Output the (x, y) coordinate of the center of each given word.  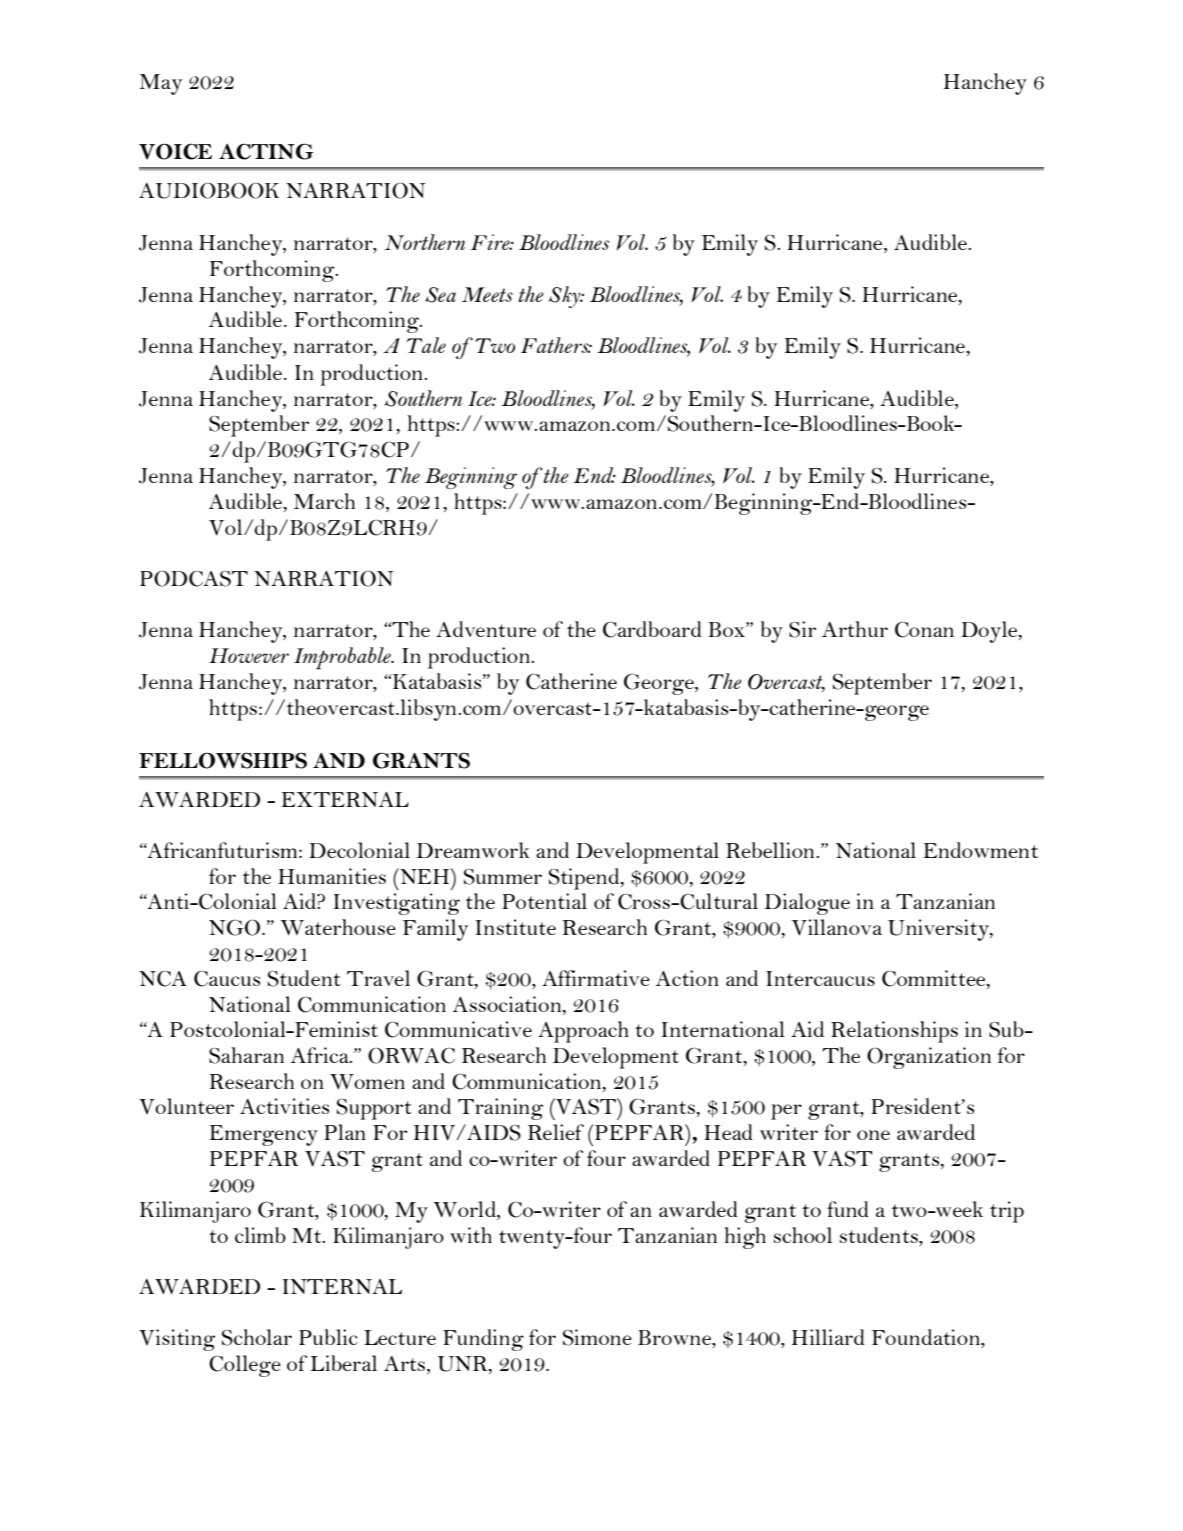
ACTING (266, 151)
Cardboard (652, 629)
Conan (924, 629)
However (249, 655)
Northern (424, 242)
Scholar (257, 1337)
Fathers (556, 345)
